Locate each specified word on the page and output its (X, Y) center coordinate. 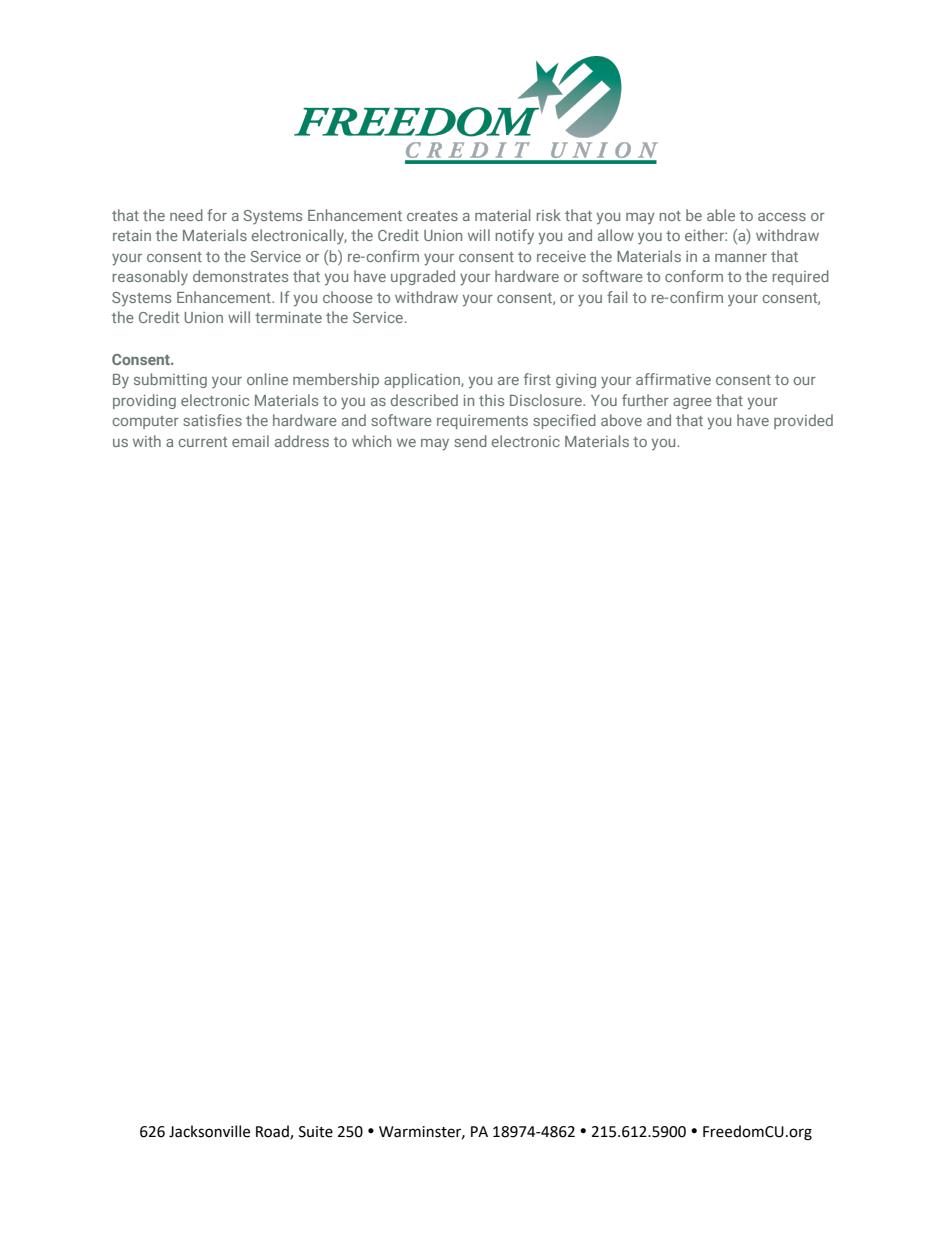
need (186, 215)
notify (515, 237)
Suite (316, 1132)
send (470, 441)
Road (273, 1132)
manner (741, 258)
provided (803, 421)
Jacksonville (209, 1131)
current (202, 442)
